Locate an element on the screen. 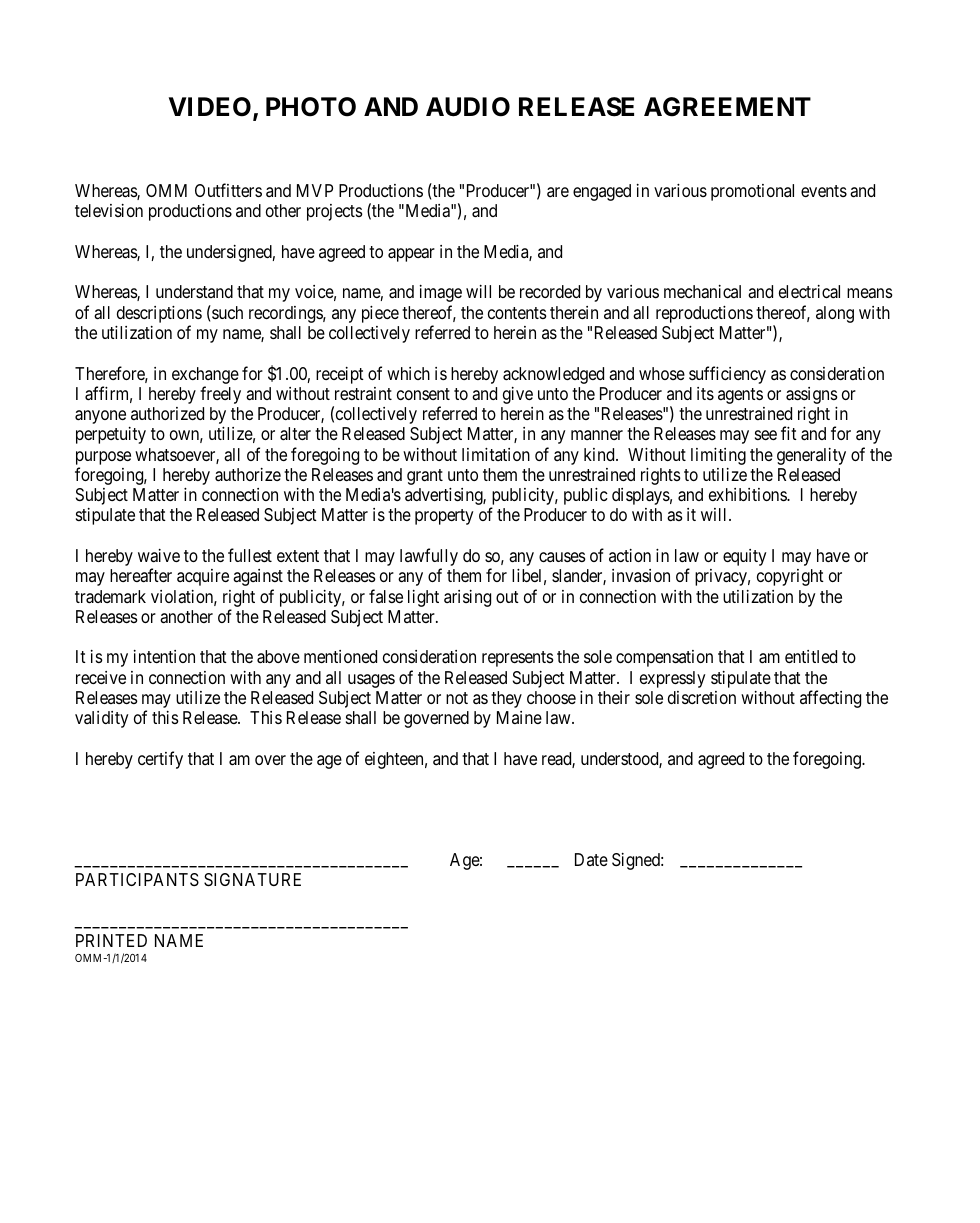 This screenshot has height=1223, width=980. PARTICIPANTS is located at coordinates (137, 879).
